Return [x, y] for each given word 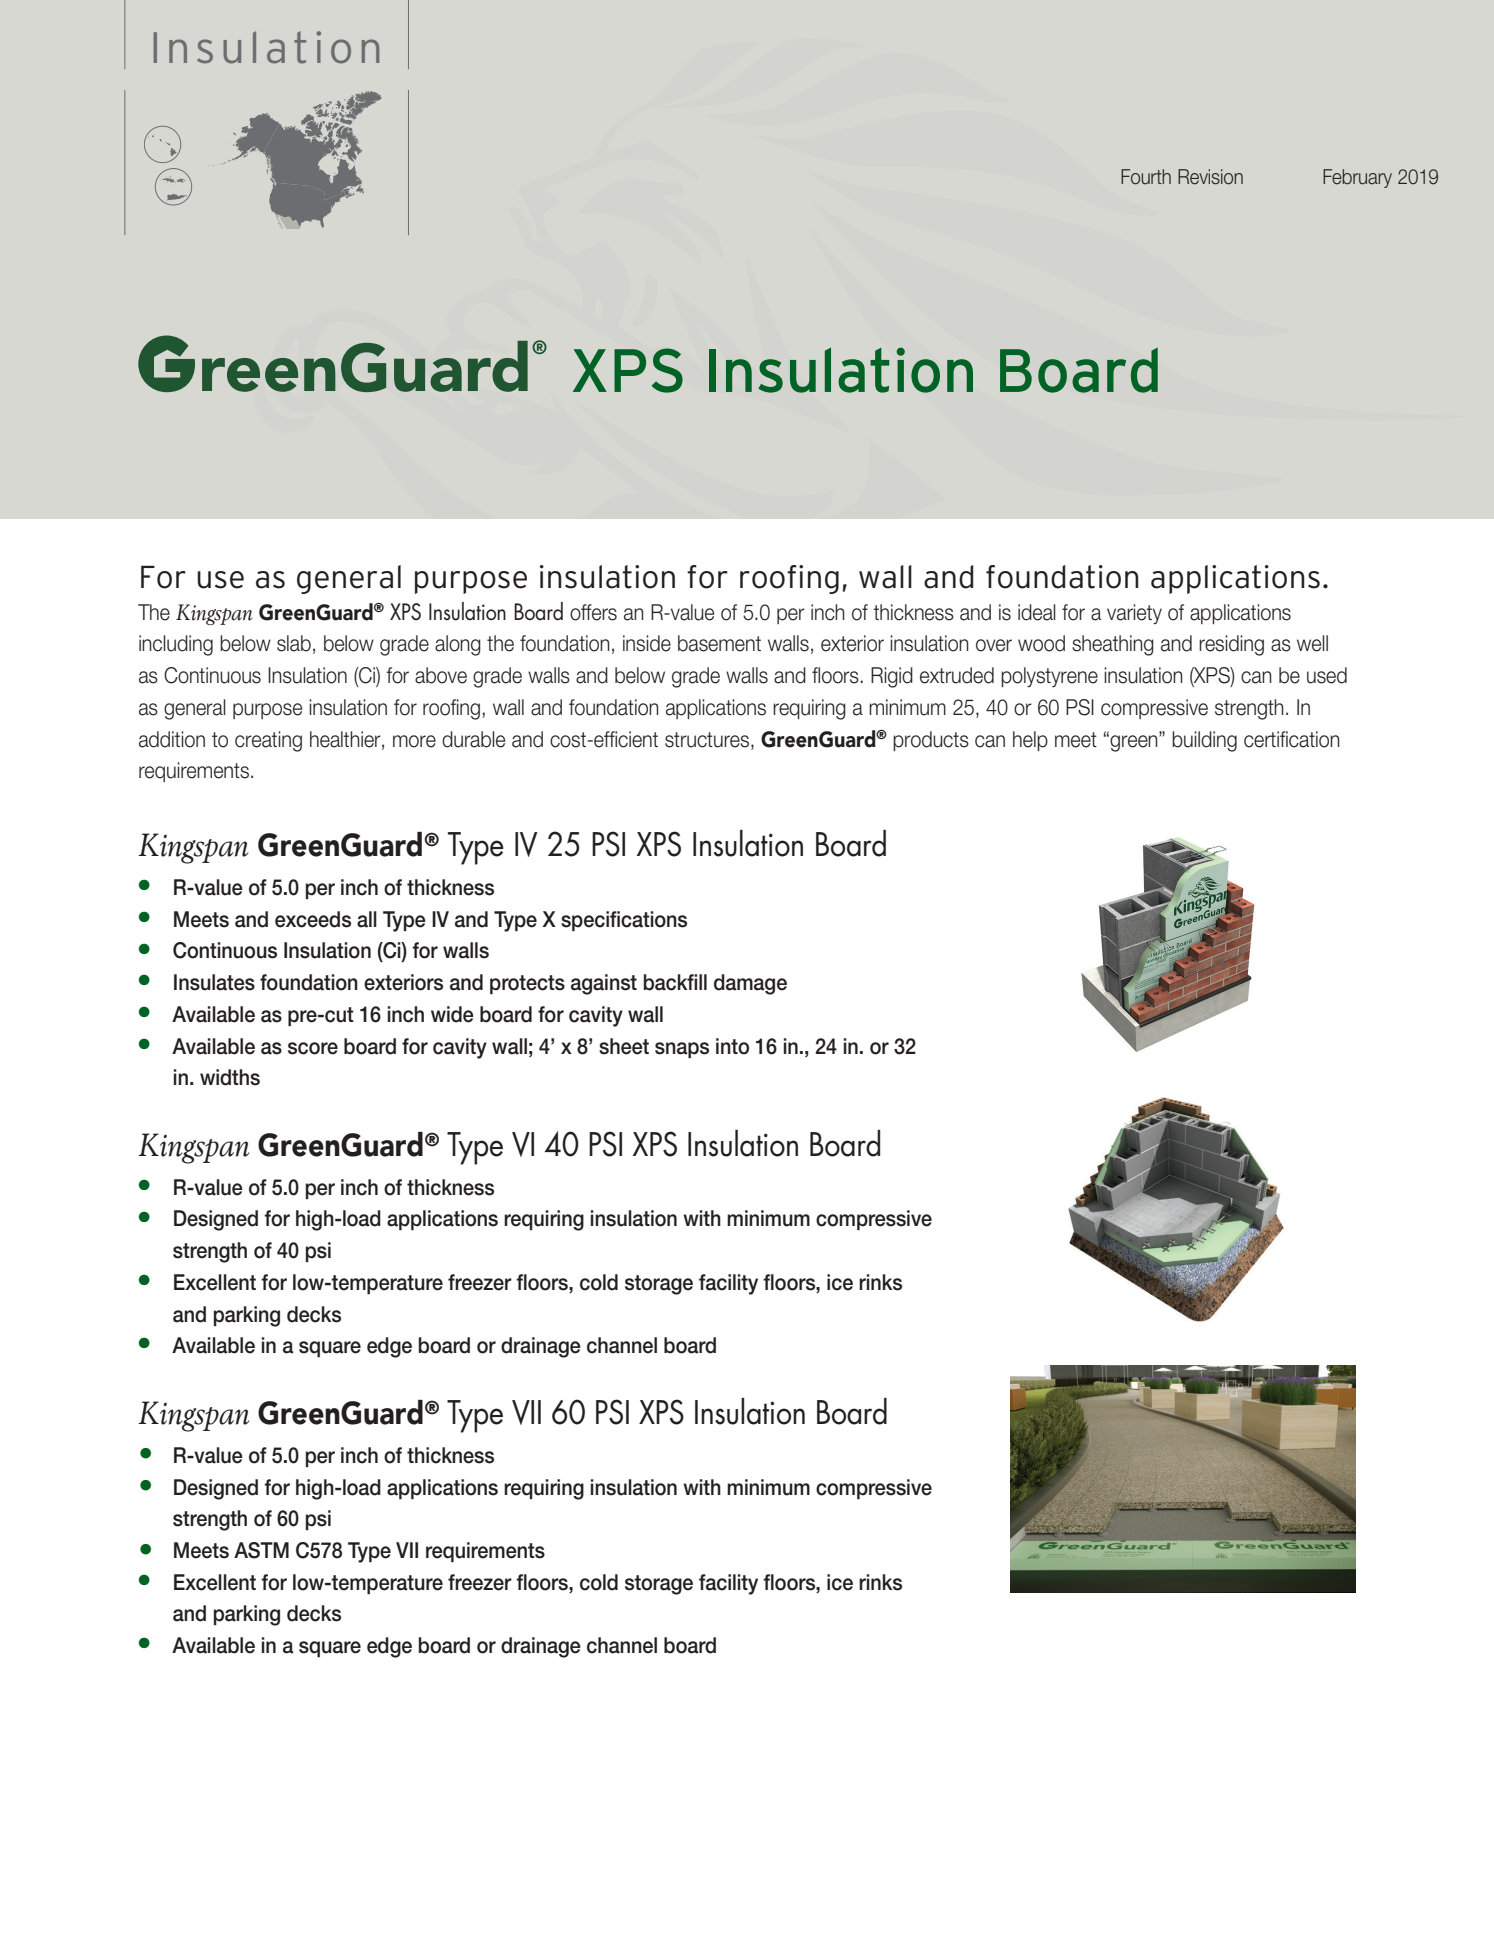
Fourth [1146, 177]
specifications [624, 921]
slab [294, 643]
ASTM [261, 1550]
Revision [1210, 177]
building [1204, 741]
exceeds [313, 919]
